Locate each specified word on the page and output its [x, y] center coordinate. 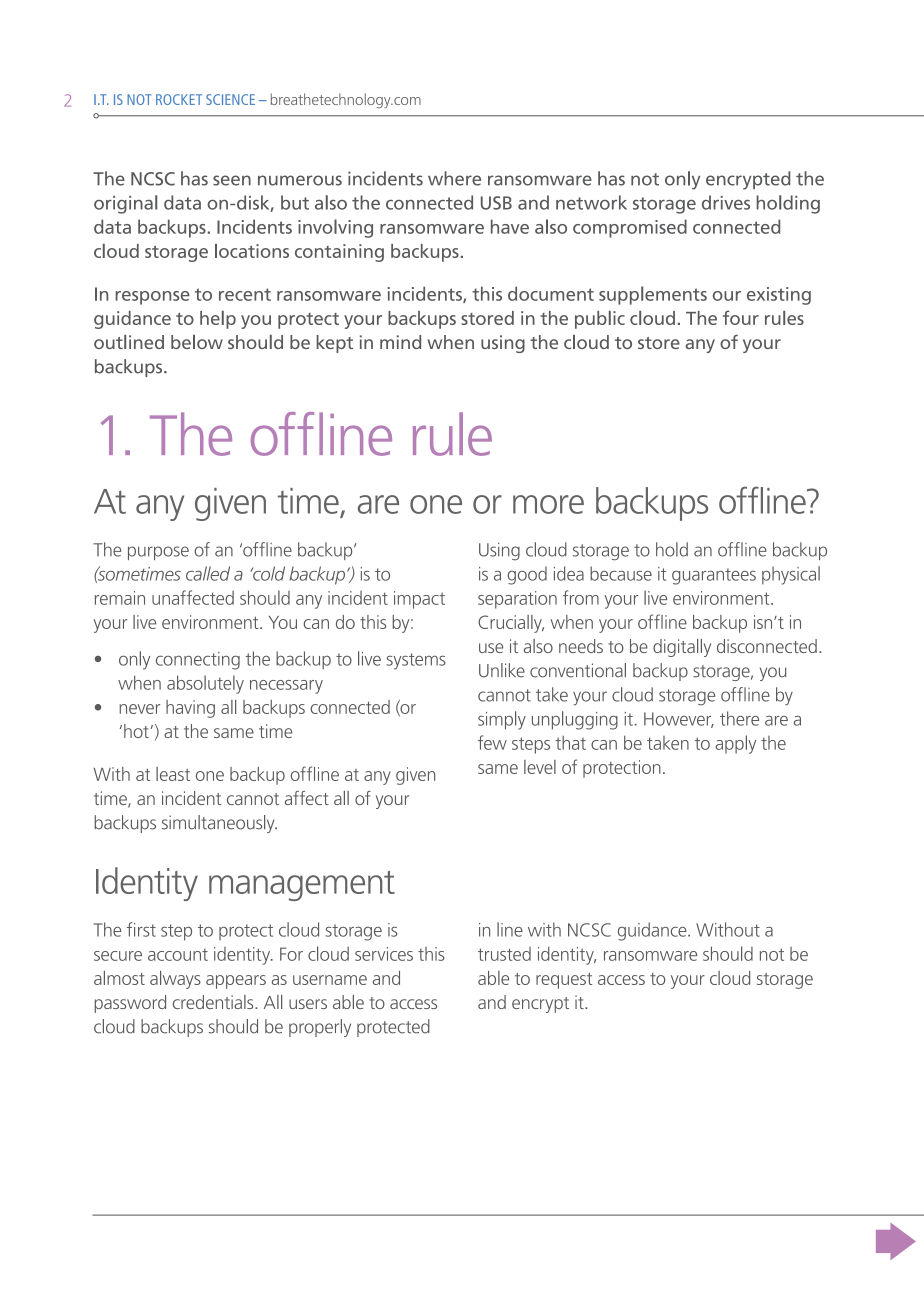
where [454, 178]
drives [726, 202]
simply [502, 720]
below [197, 342]
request [564, 981]
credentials [214, 1002]
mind [400, 342]
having [190, 709]
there [739, 718]
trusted [504, 954]
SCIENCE [230, 99]
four [741, 317]
